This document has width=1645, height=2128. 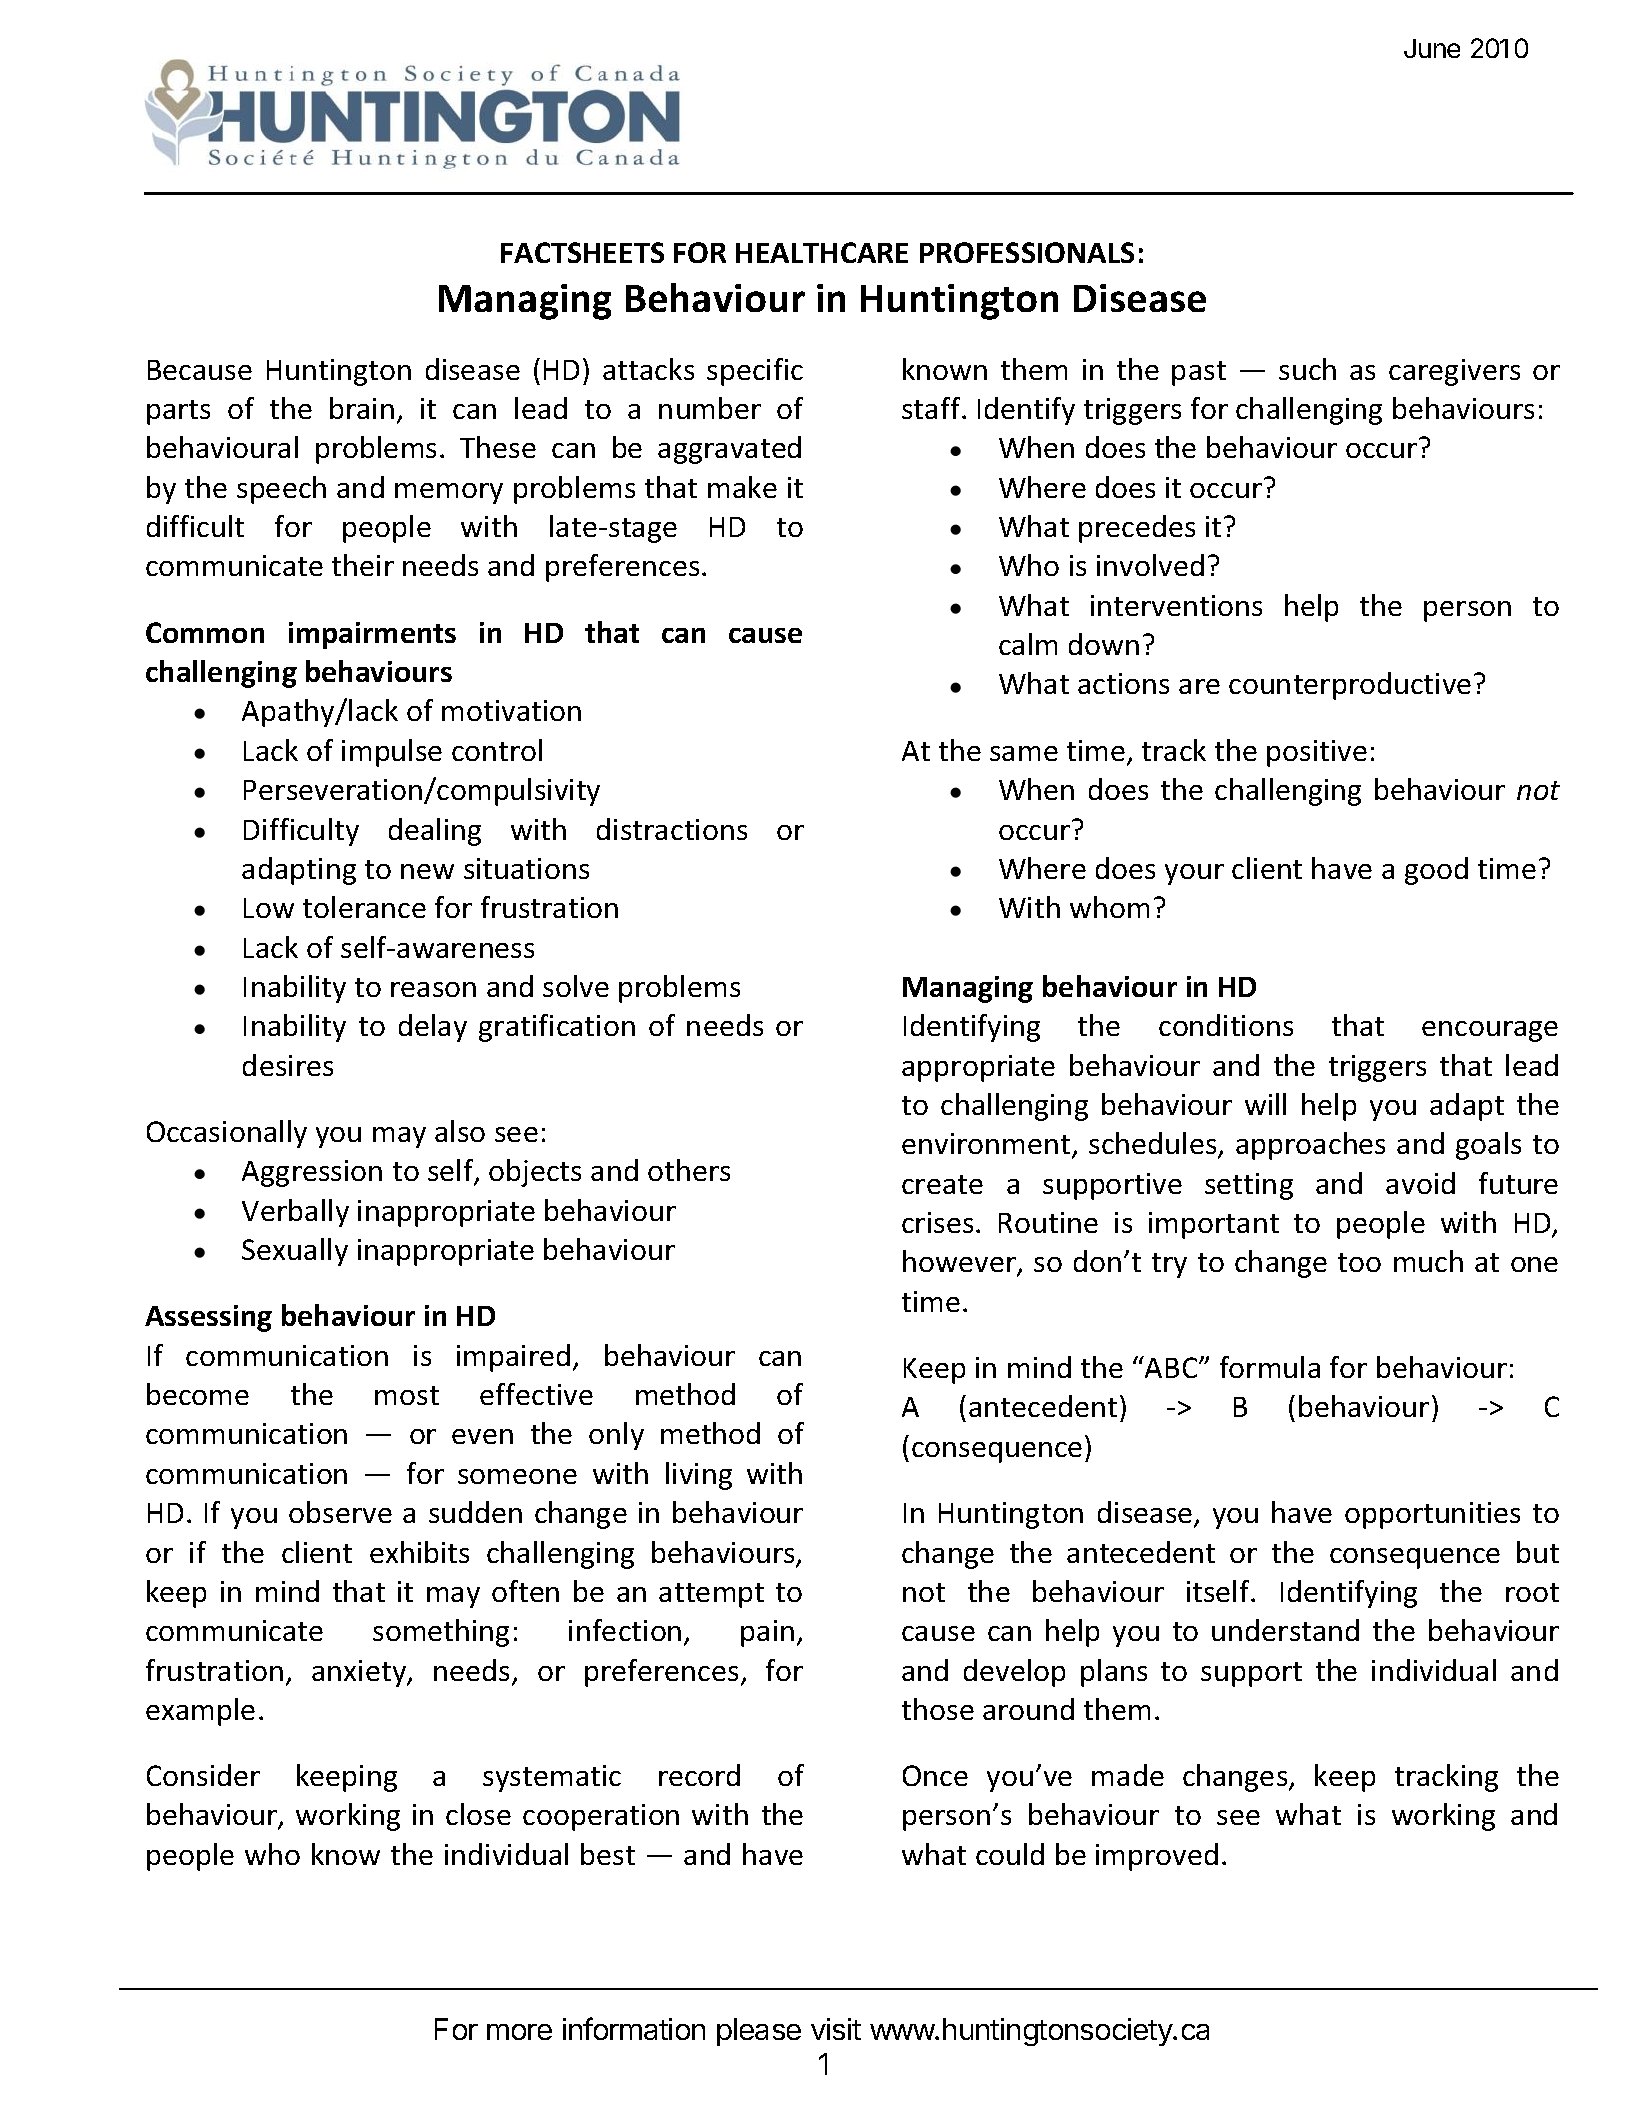 I want to click on understand, so click(x=1285, y=1630).
